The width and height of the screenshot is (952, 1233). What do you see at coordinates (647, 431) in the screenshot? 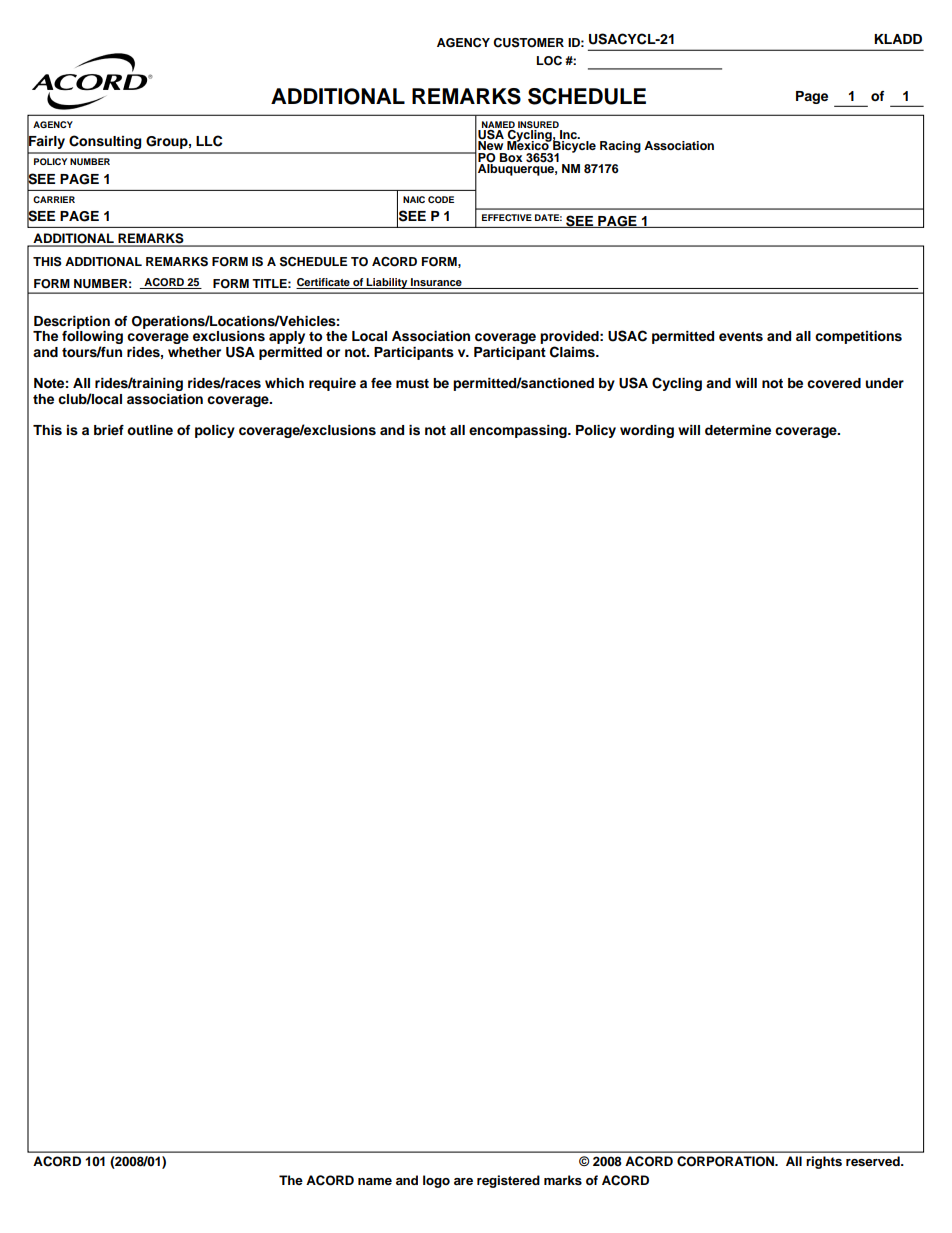
I see `wording` at bounding box center [647, 431].
